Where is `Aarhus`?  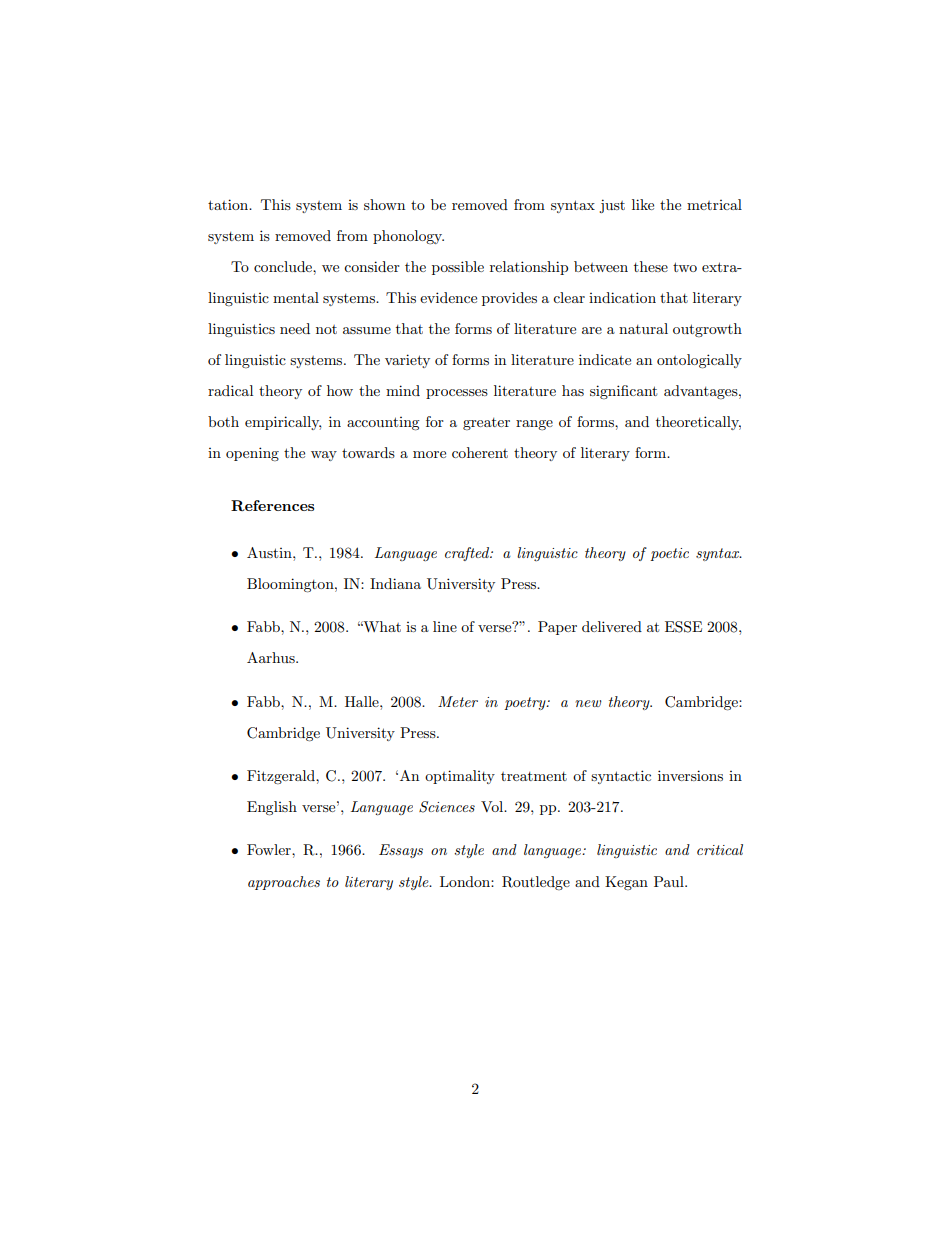 Aarhus is located at coordinates (272, 657).
